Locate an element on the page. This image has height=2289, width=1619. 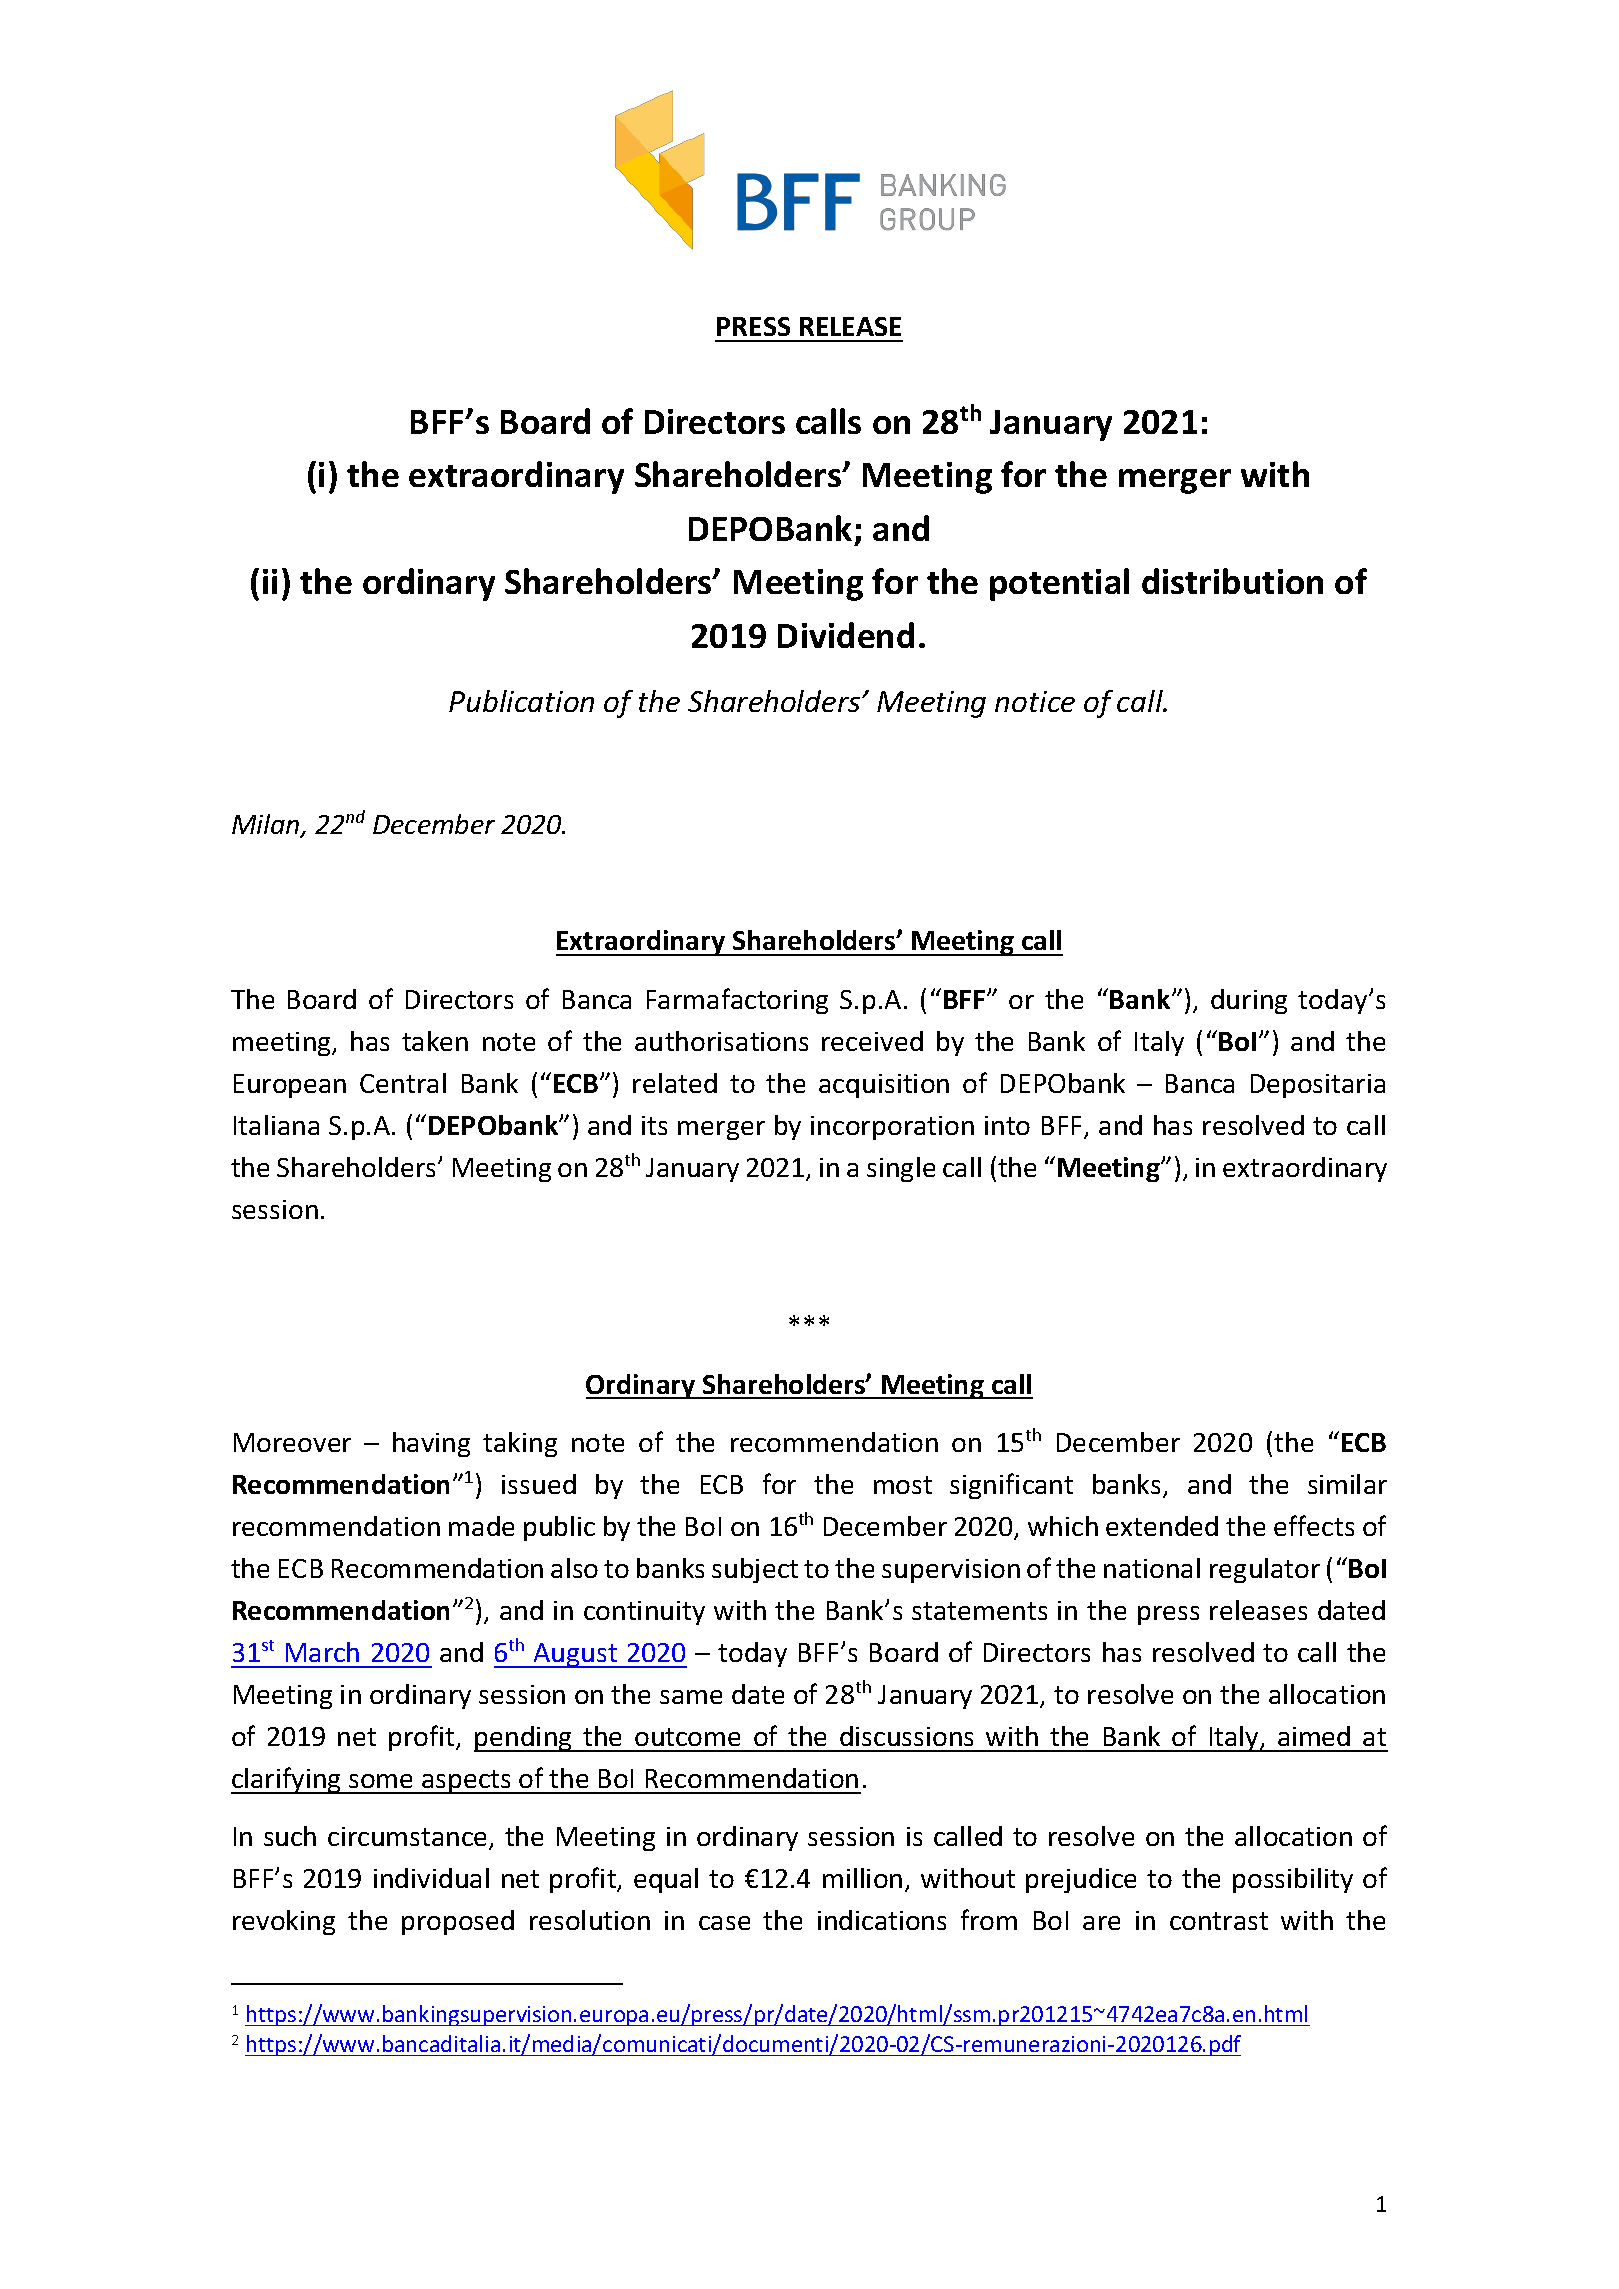
subject is located at coordinates (755, 1570).
